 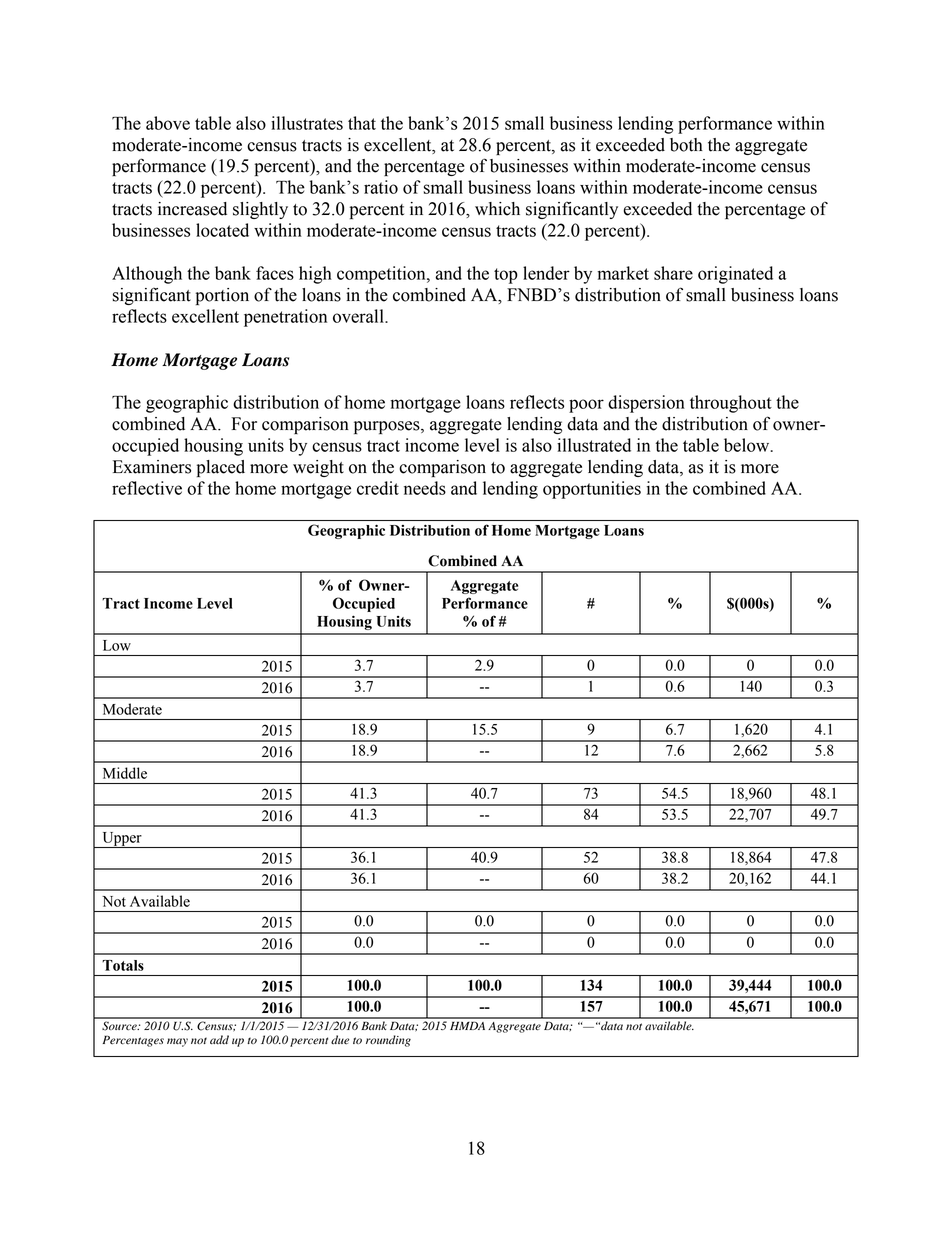 What do you see at coordinates (592, 490) in the screenshot?
I see `opportunities` at bounding box center [592, 490].
